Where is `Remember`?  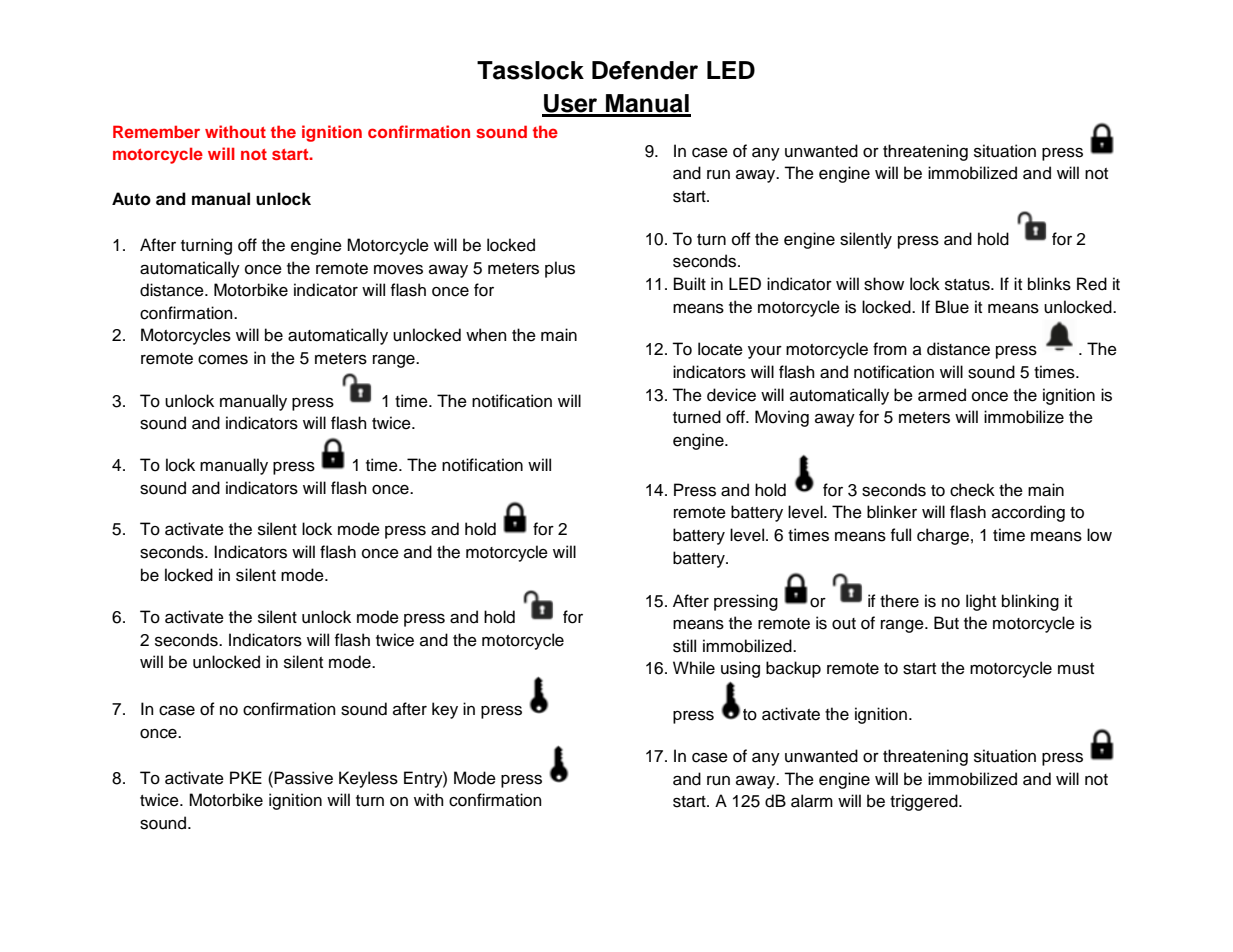 Remember is located at coordinates (156, 131).
